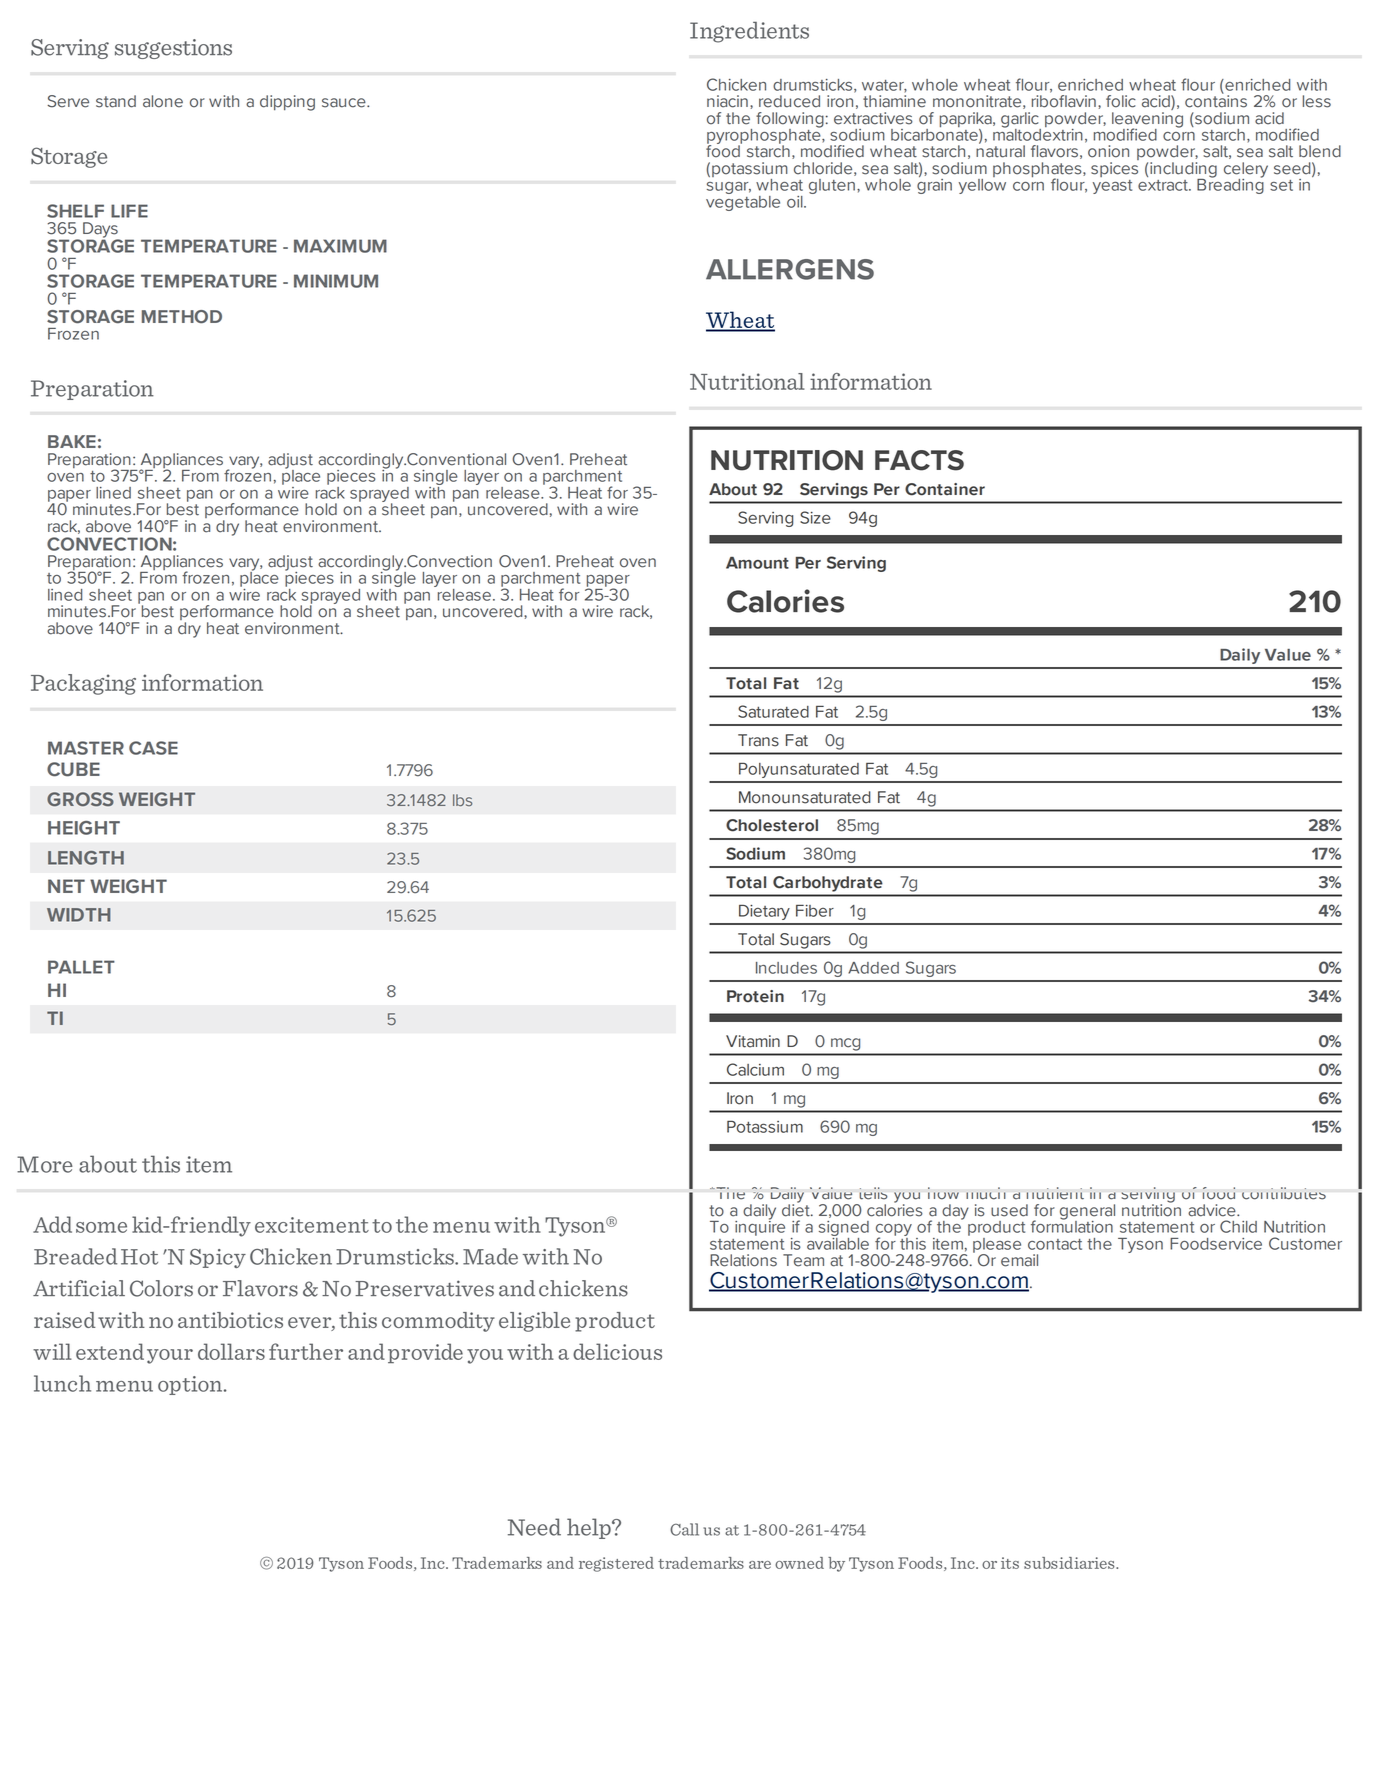 Image resolution: width=1379 pixels, height=1784 pixels. I want to click on niacin, so click(727, 101).
